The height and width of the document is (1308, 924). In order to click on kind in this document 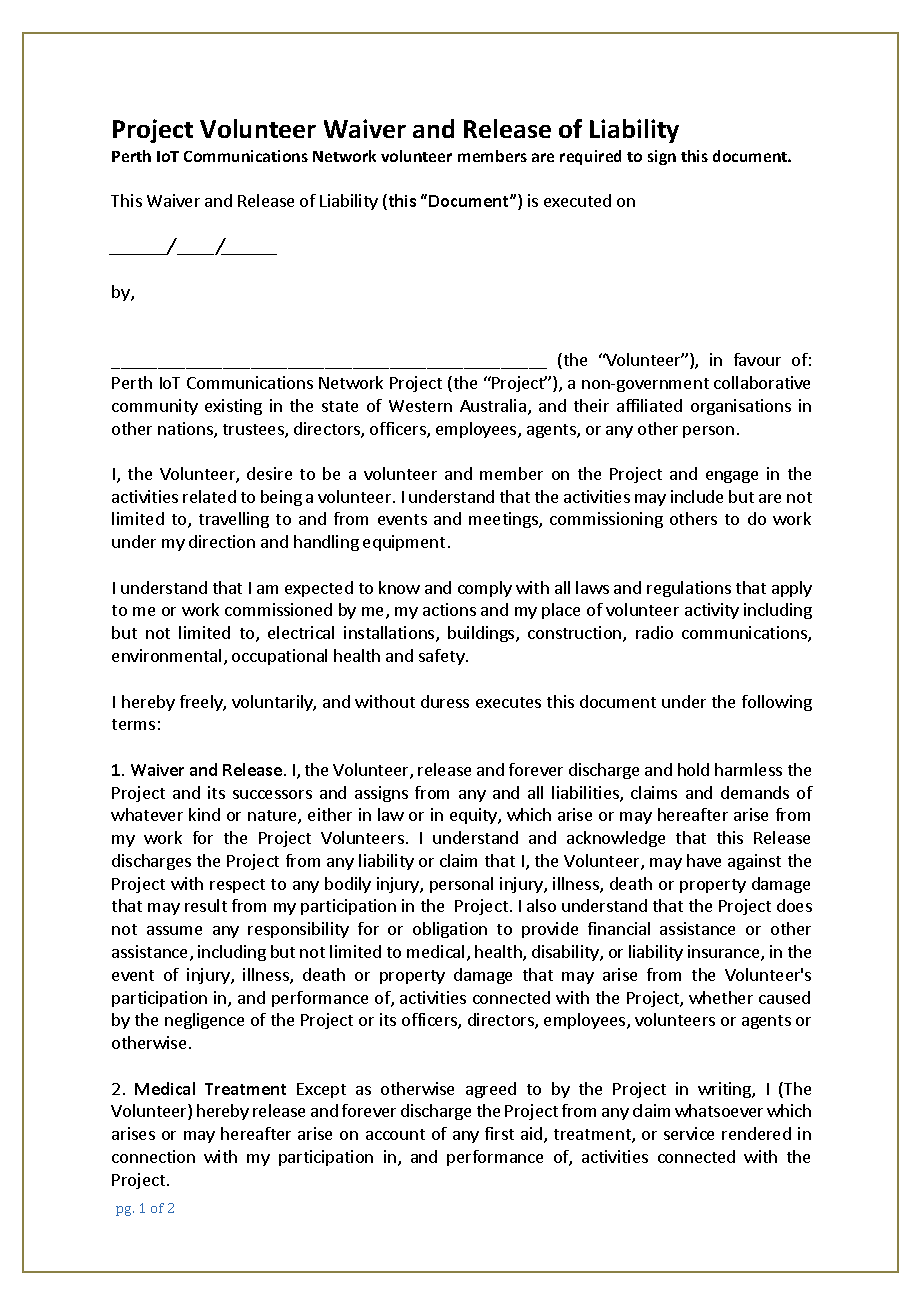, I will do `click(204, 814)`.
